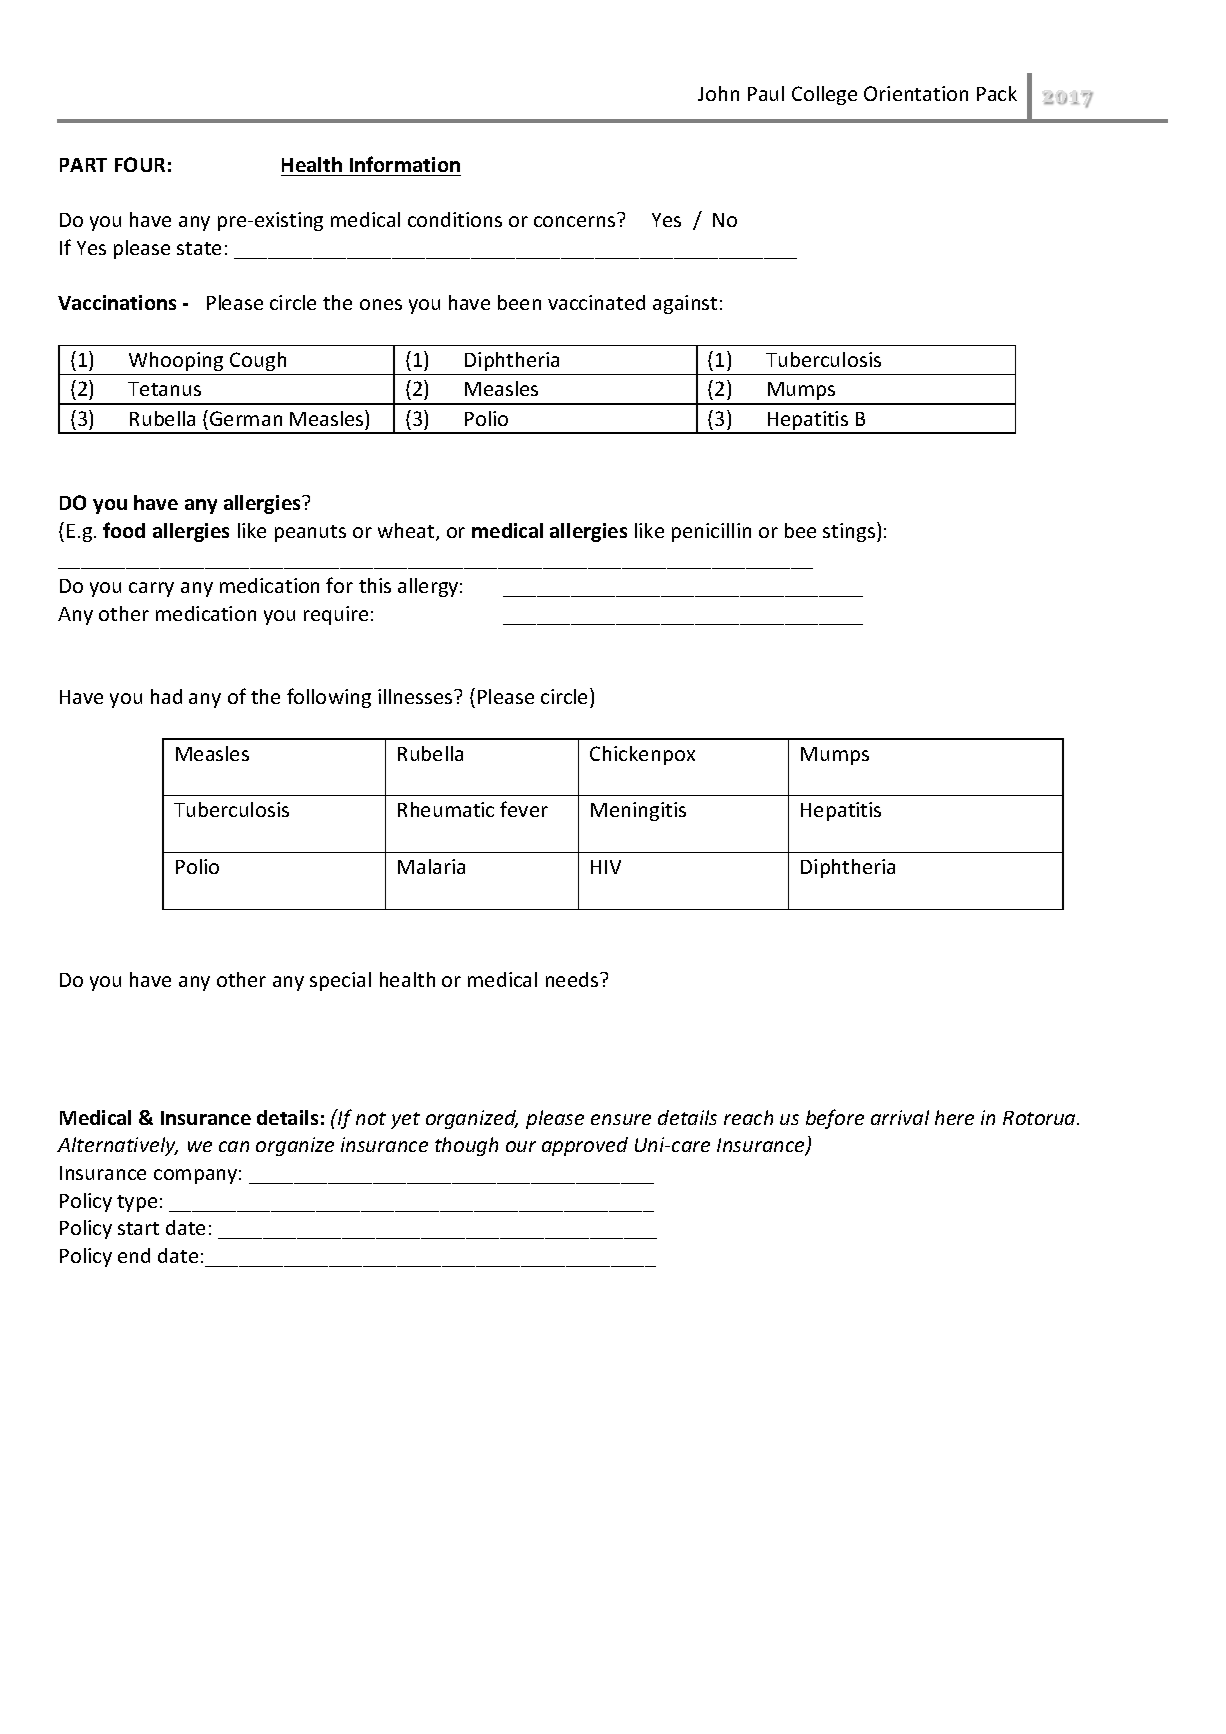 The height and width of the page is (1734, 1226). What do you see at coordinates (83, 165) in the page?
I see `PART` at bounding box center [83, 165].
